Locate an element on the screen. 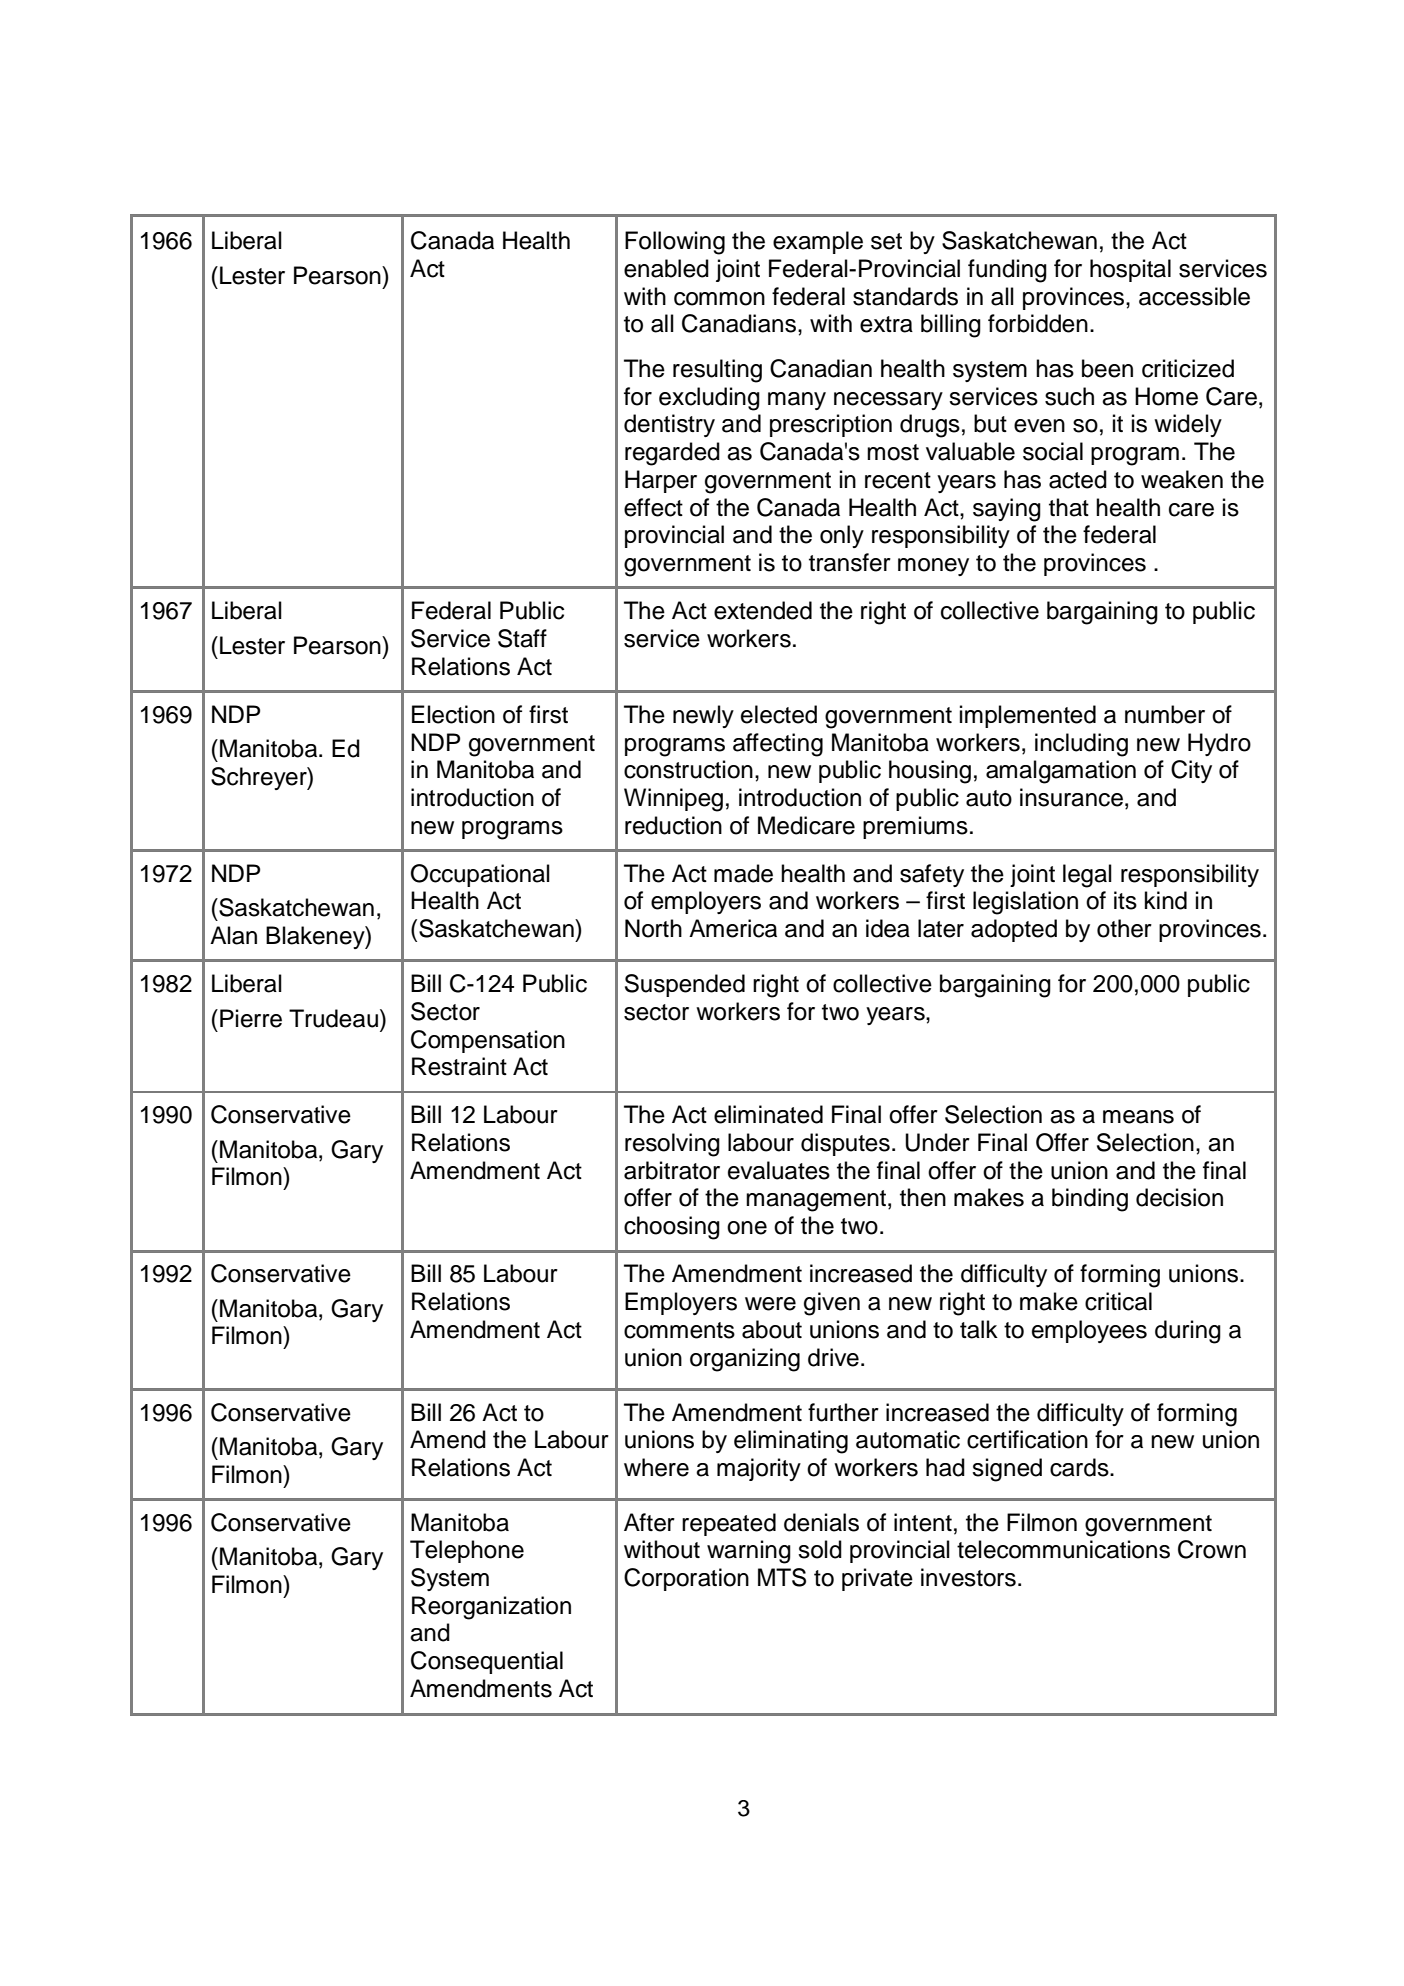 This screenshot has height=1986, width=1404. extended is located at coordinates (763, 610).
